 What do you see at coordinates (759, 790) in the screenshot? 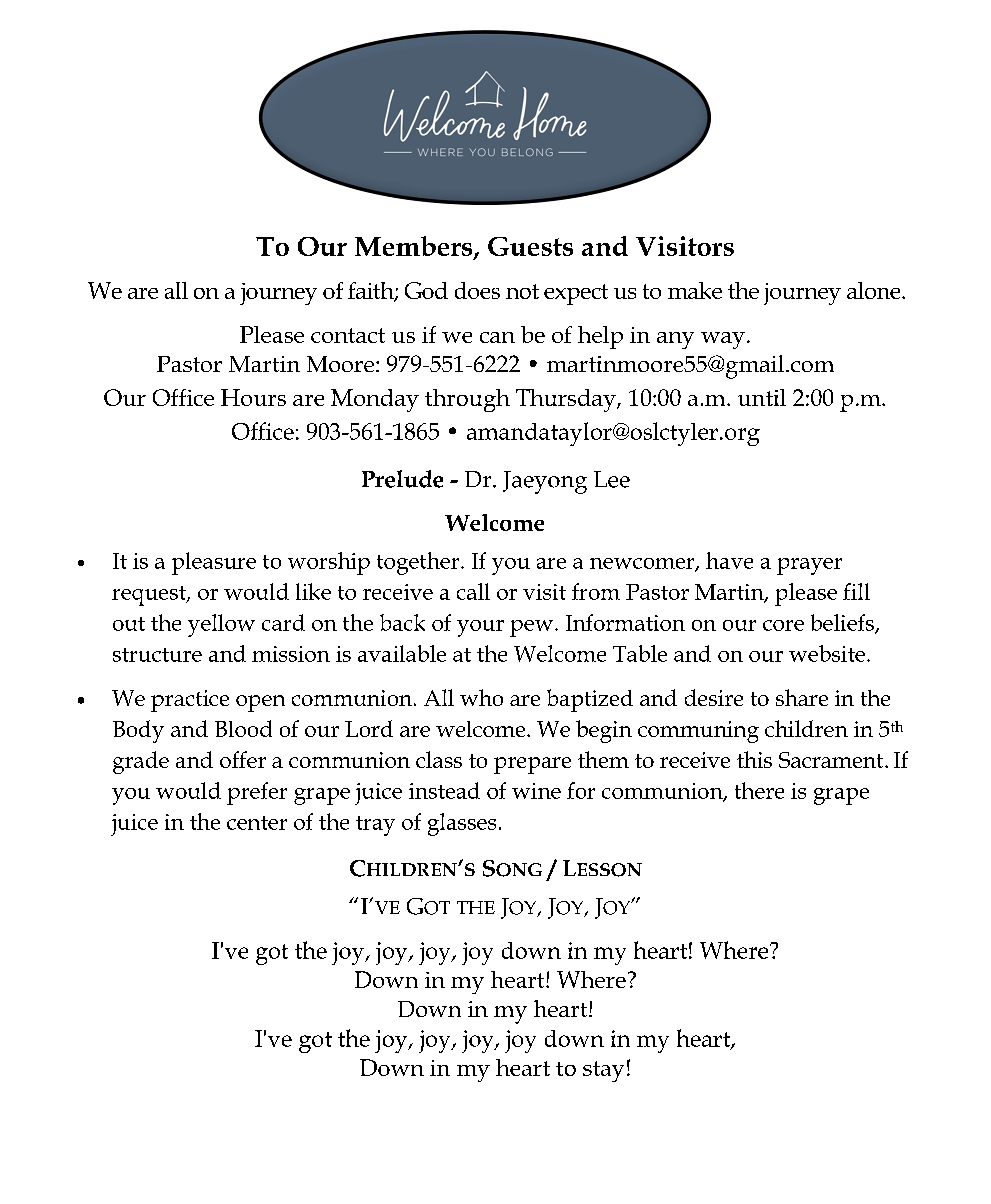
I see `there` at bounding box center [759, 790].
